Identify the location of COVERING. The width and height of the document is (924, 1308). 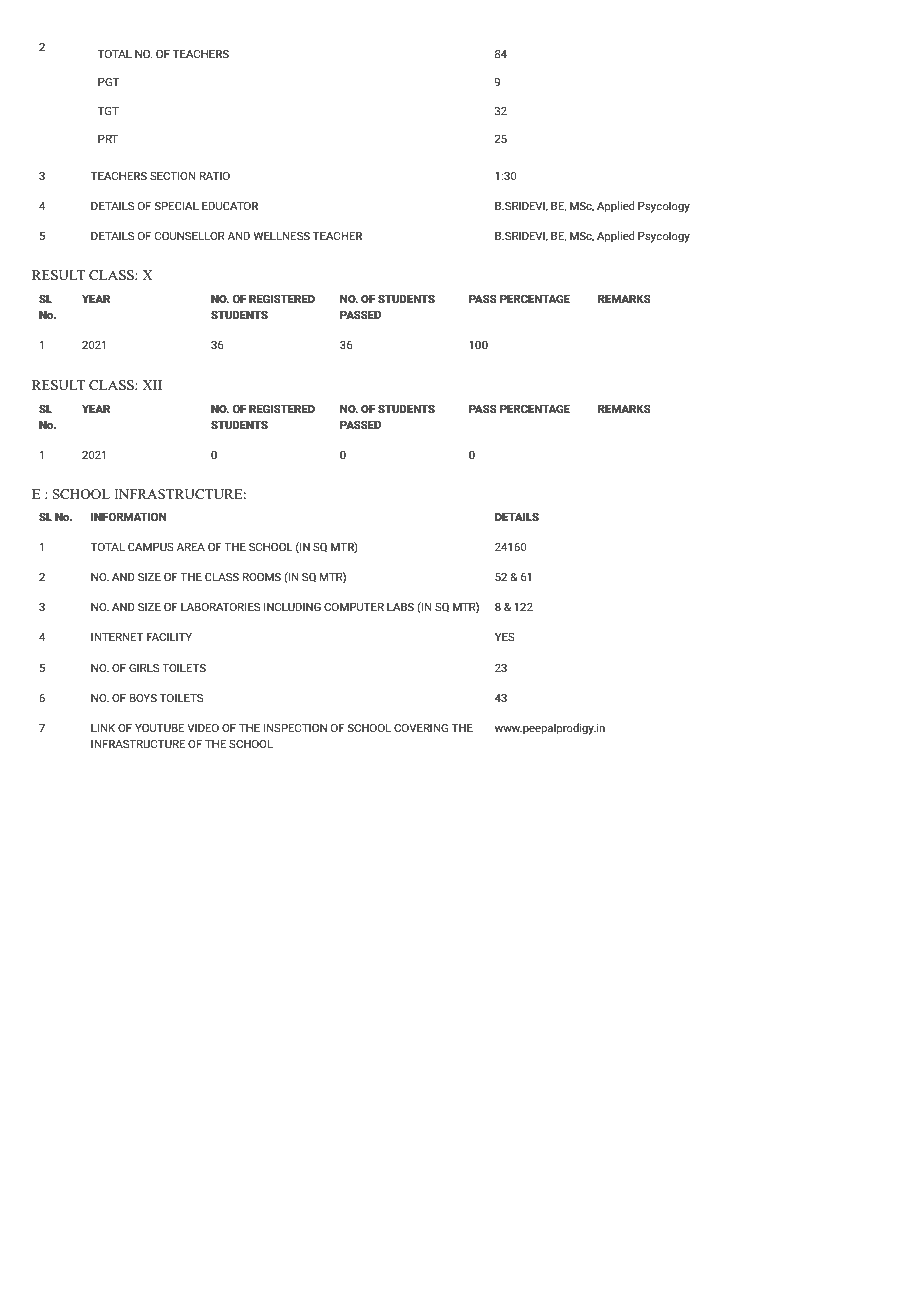
(421, 727).
